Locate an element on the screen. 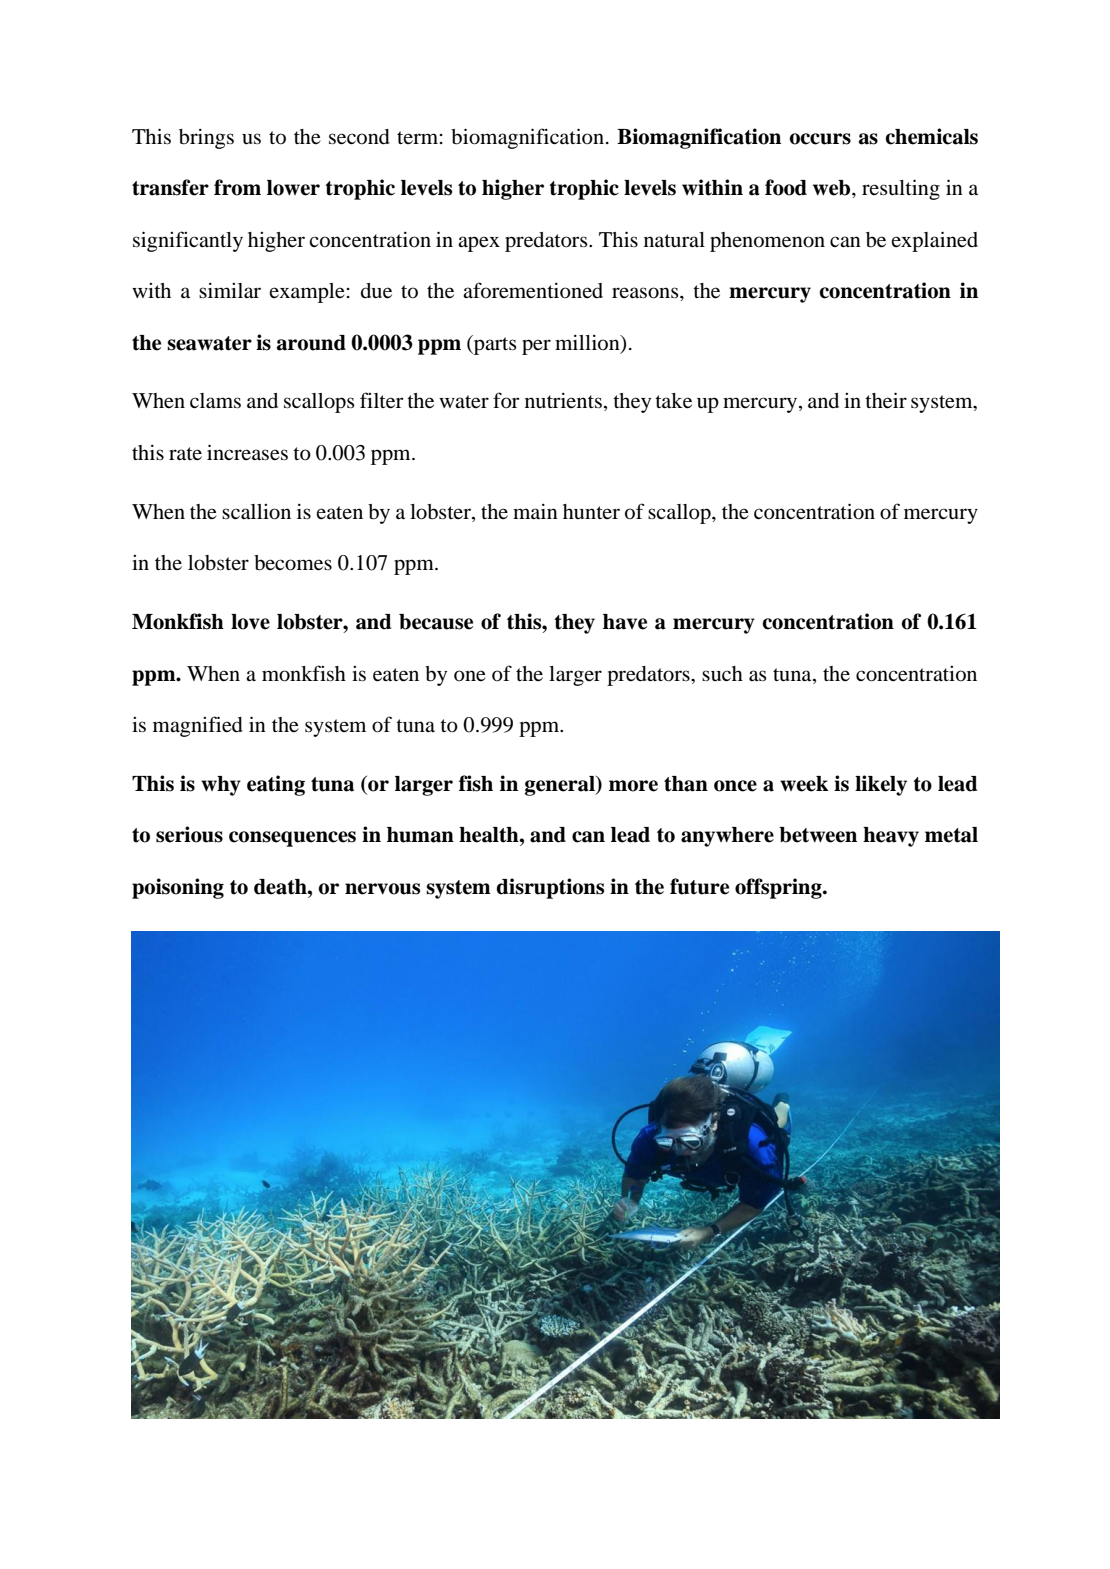 This screenshot has width=1110, height=1569. from is located at coordinates (237, 187).
